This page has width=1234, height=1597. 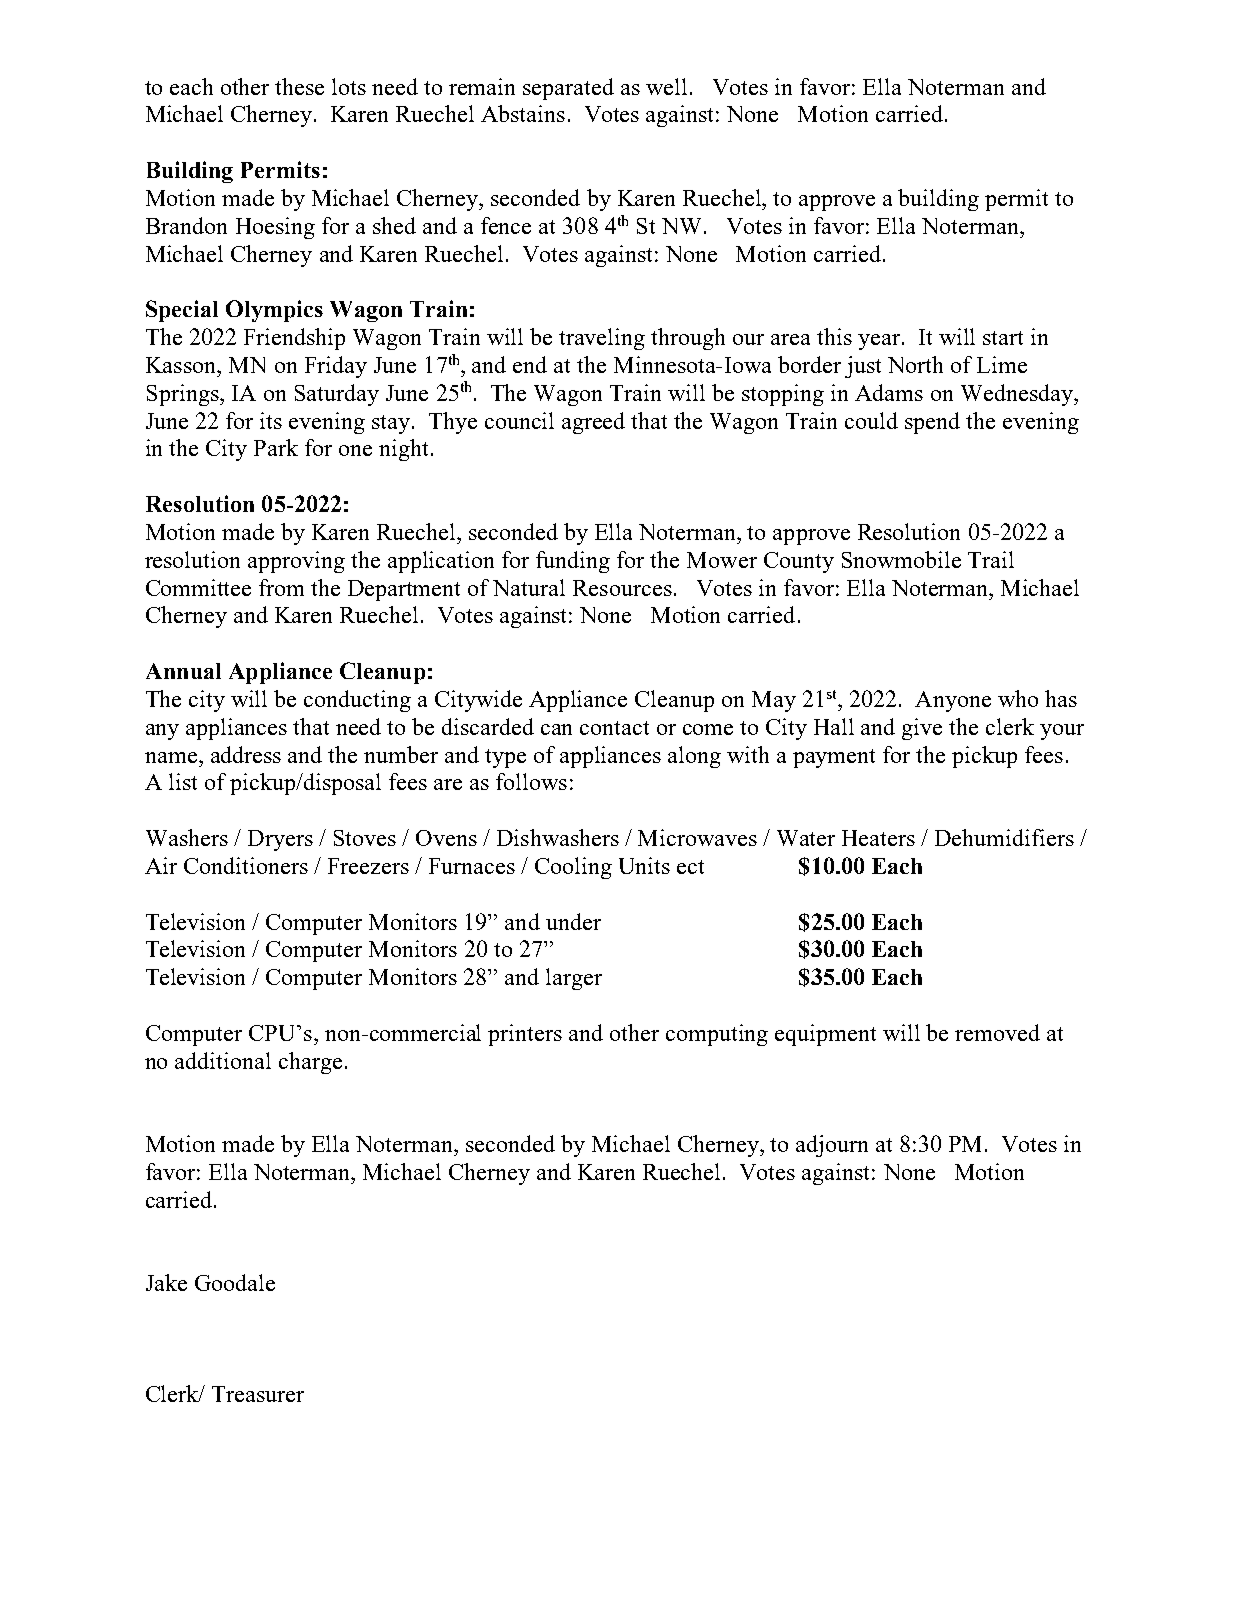 What do you see at coordinates (296, 562) in the page?
I see `approving` at bounding box center [296, 562].
